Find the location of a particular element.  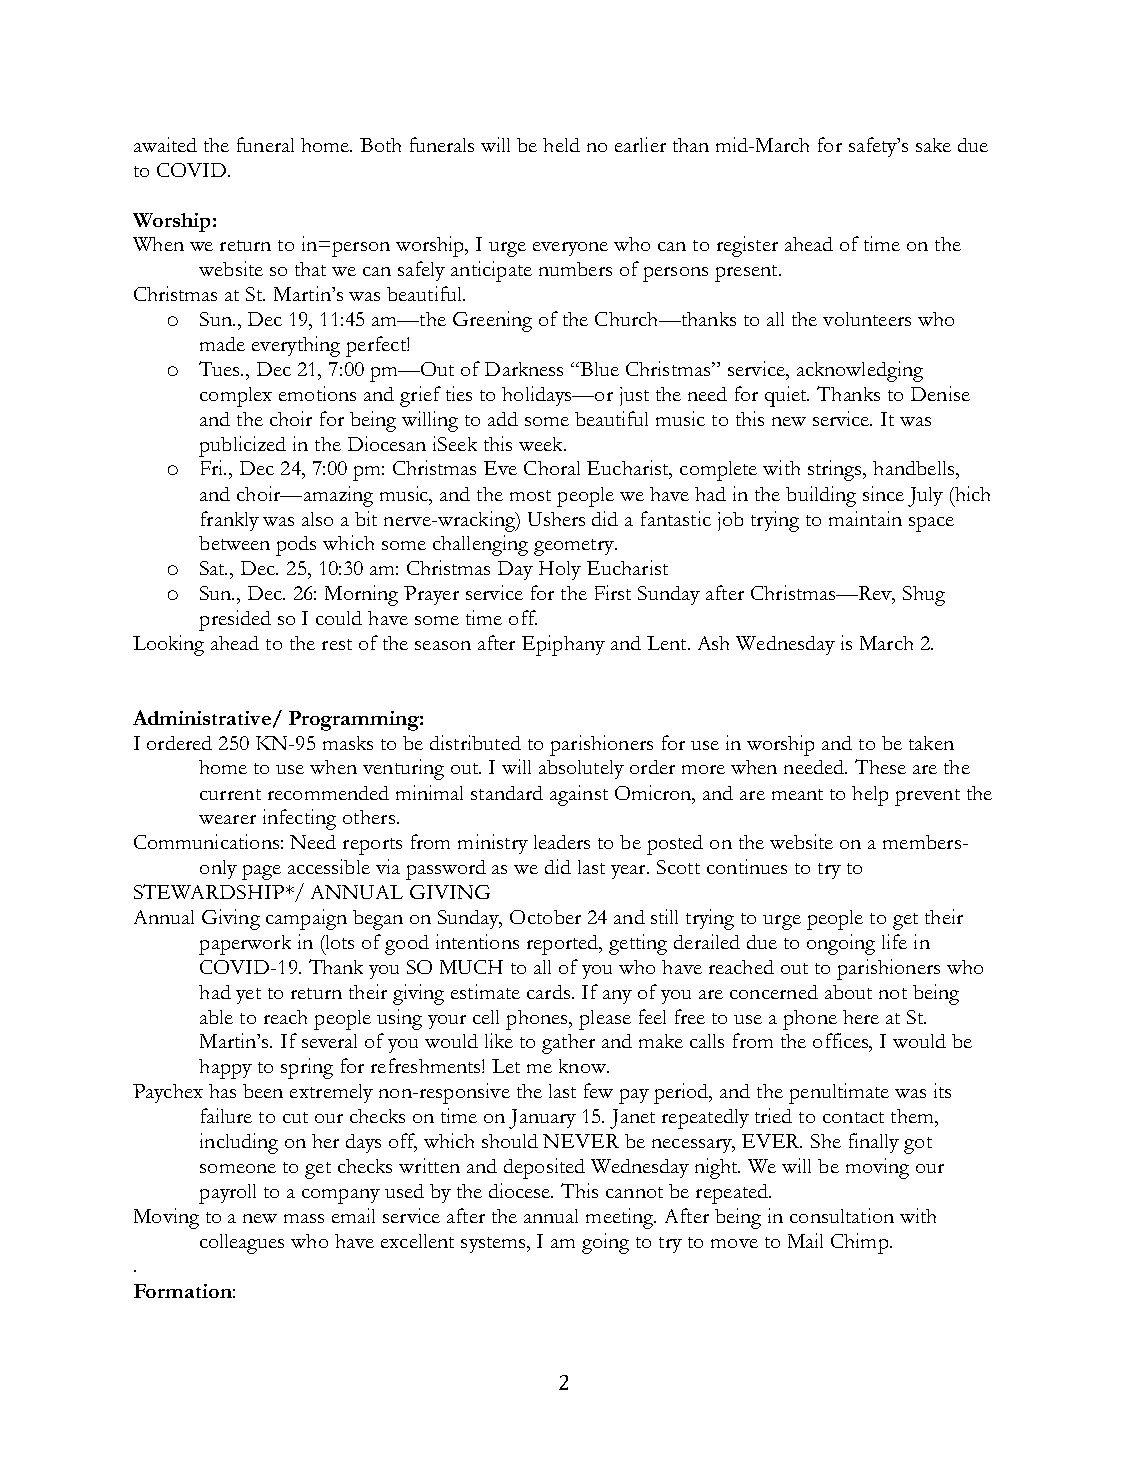

diocese is located at coordinates (521, 1190).
